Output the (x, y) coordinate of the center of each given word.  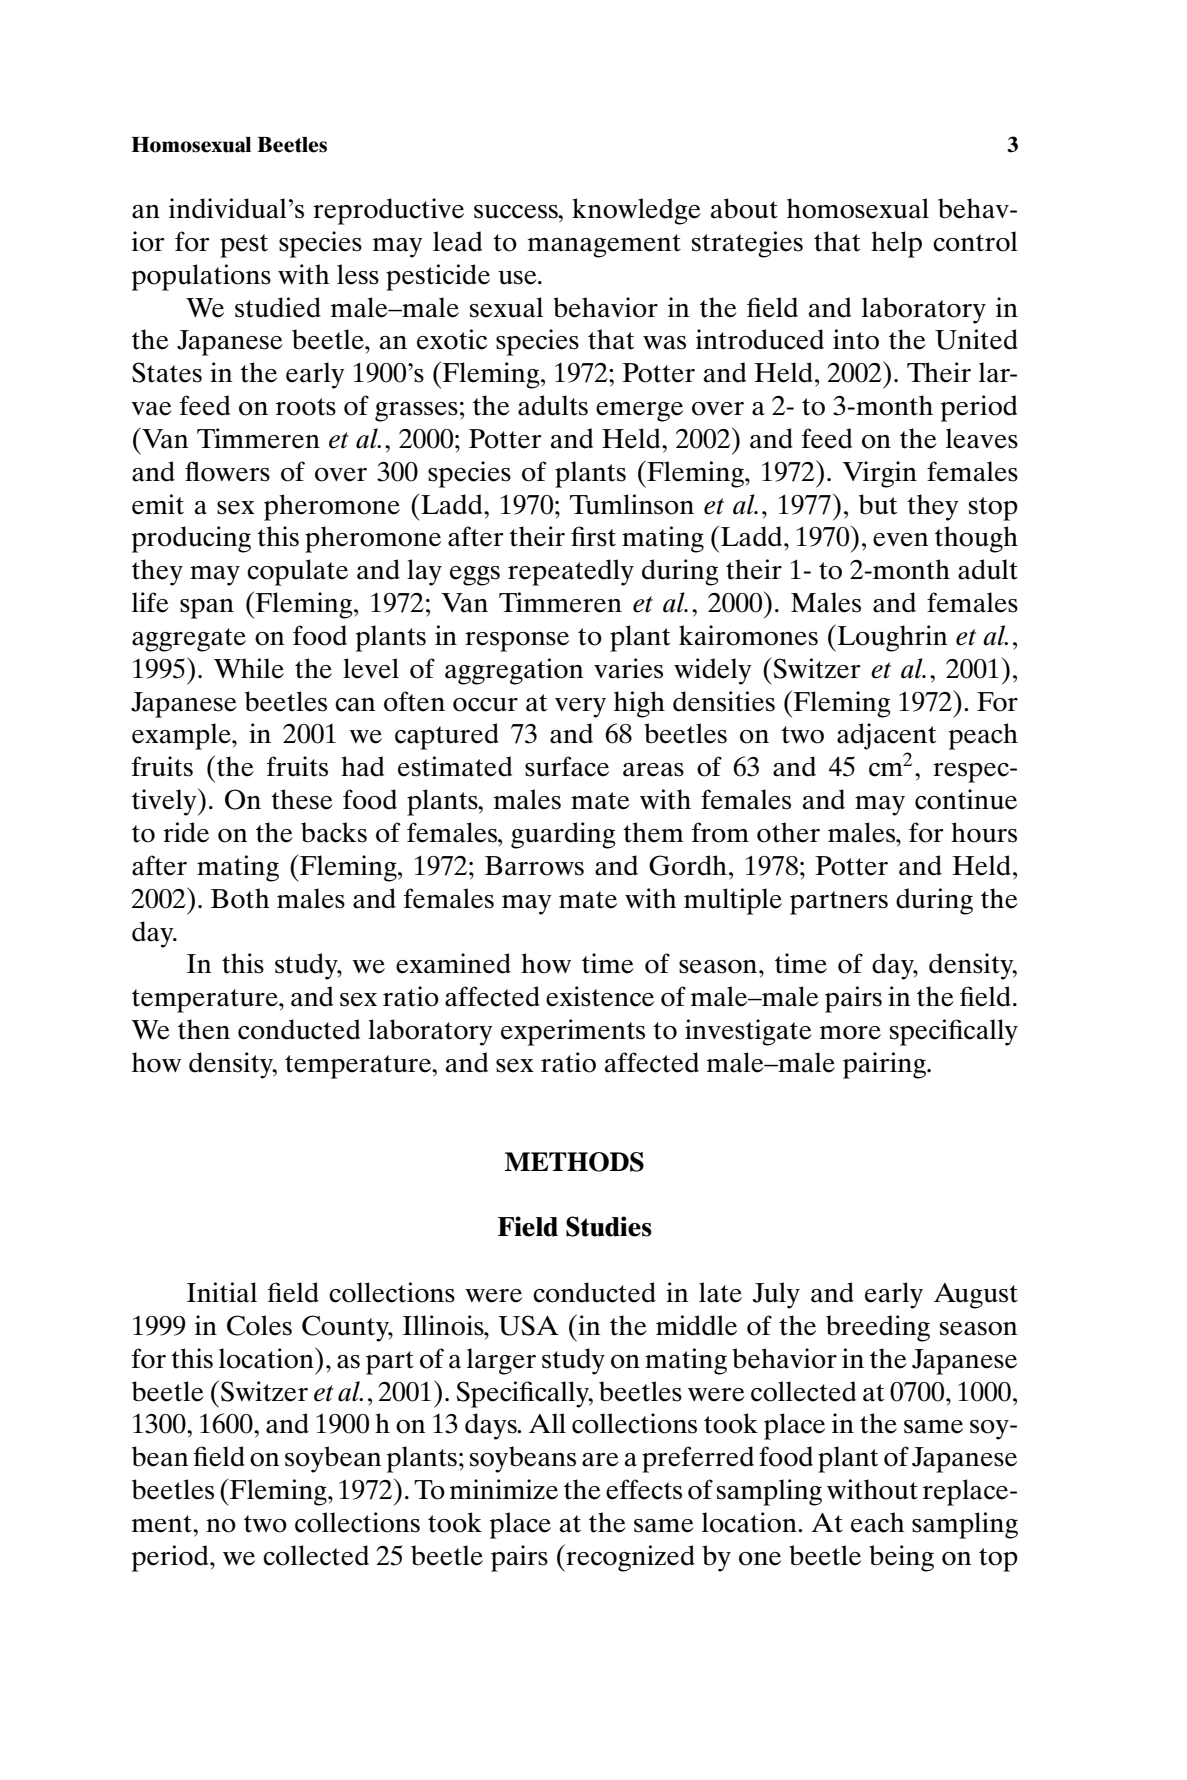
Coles (259, 1325)
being (901, 1558)
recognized (629, 1558)
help (896, 244)
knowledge (636, 211)
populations (201, 277)
